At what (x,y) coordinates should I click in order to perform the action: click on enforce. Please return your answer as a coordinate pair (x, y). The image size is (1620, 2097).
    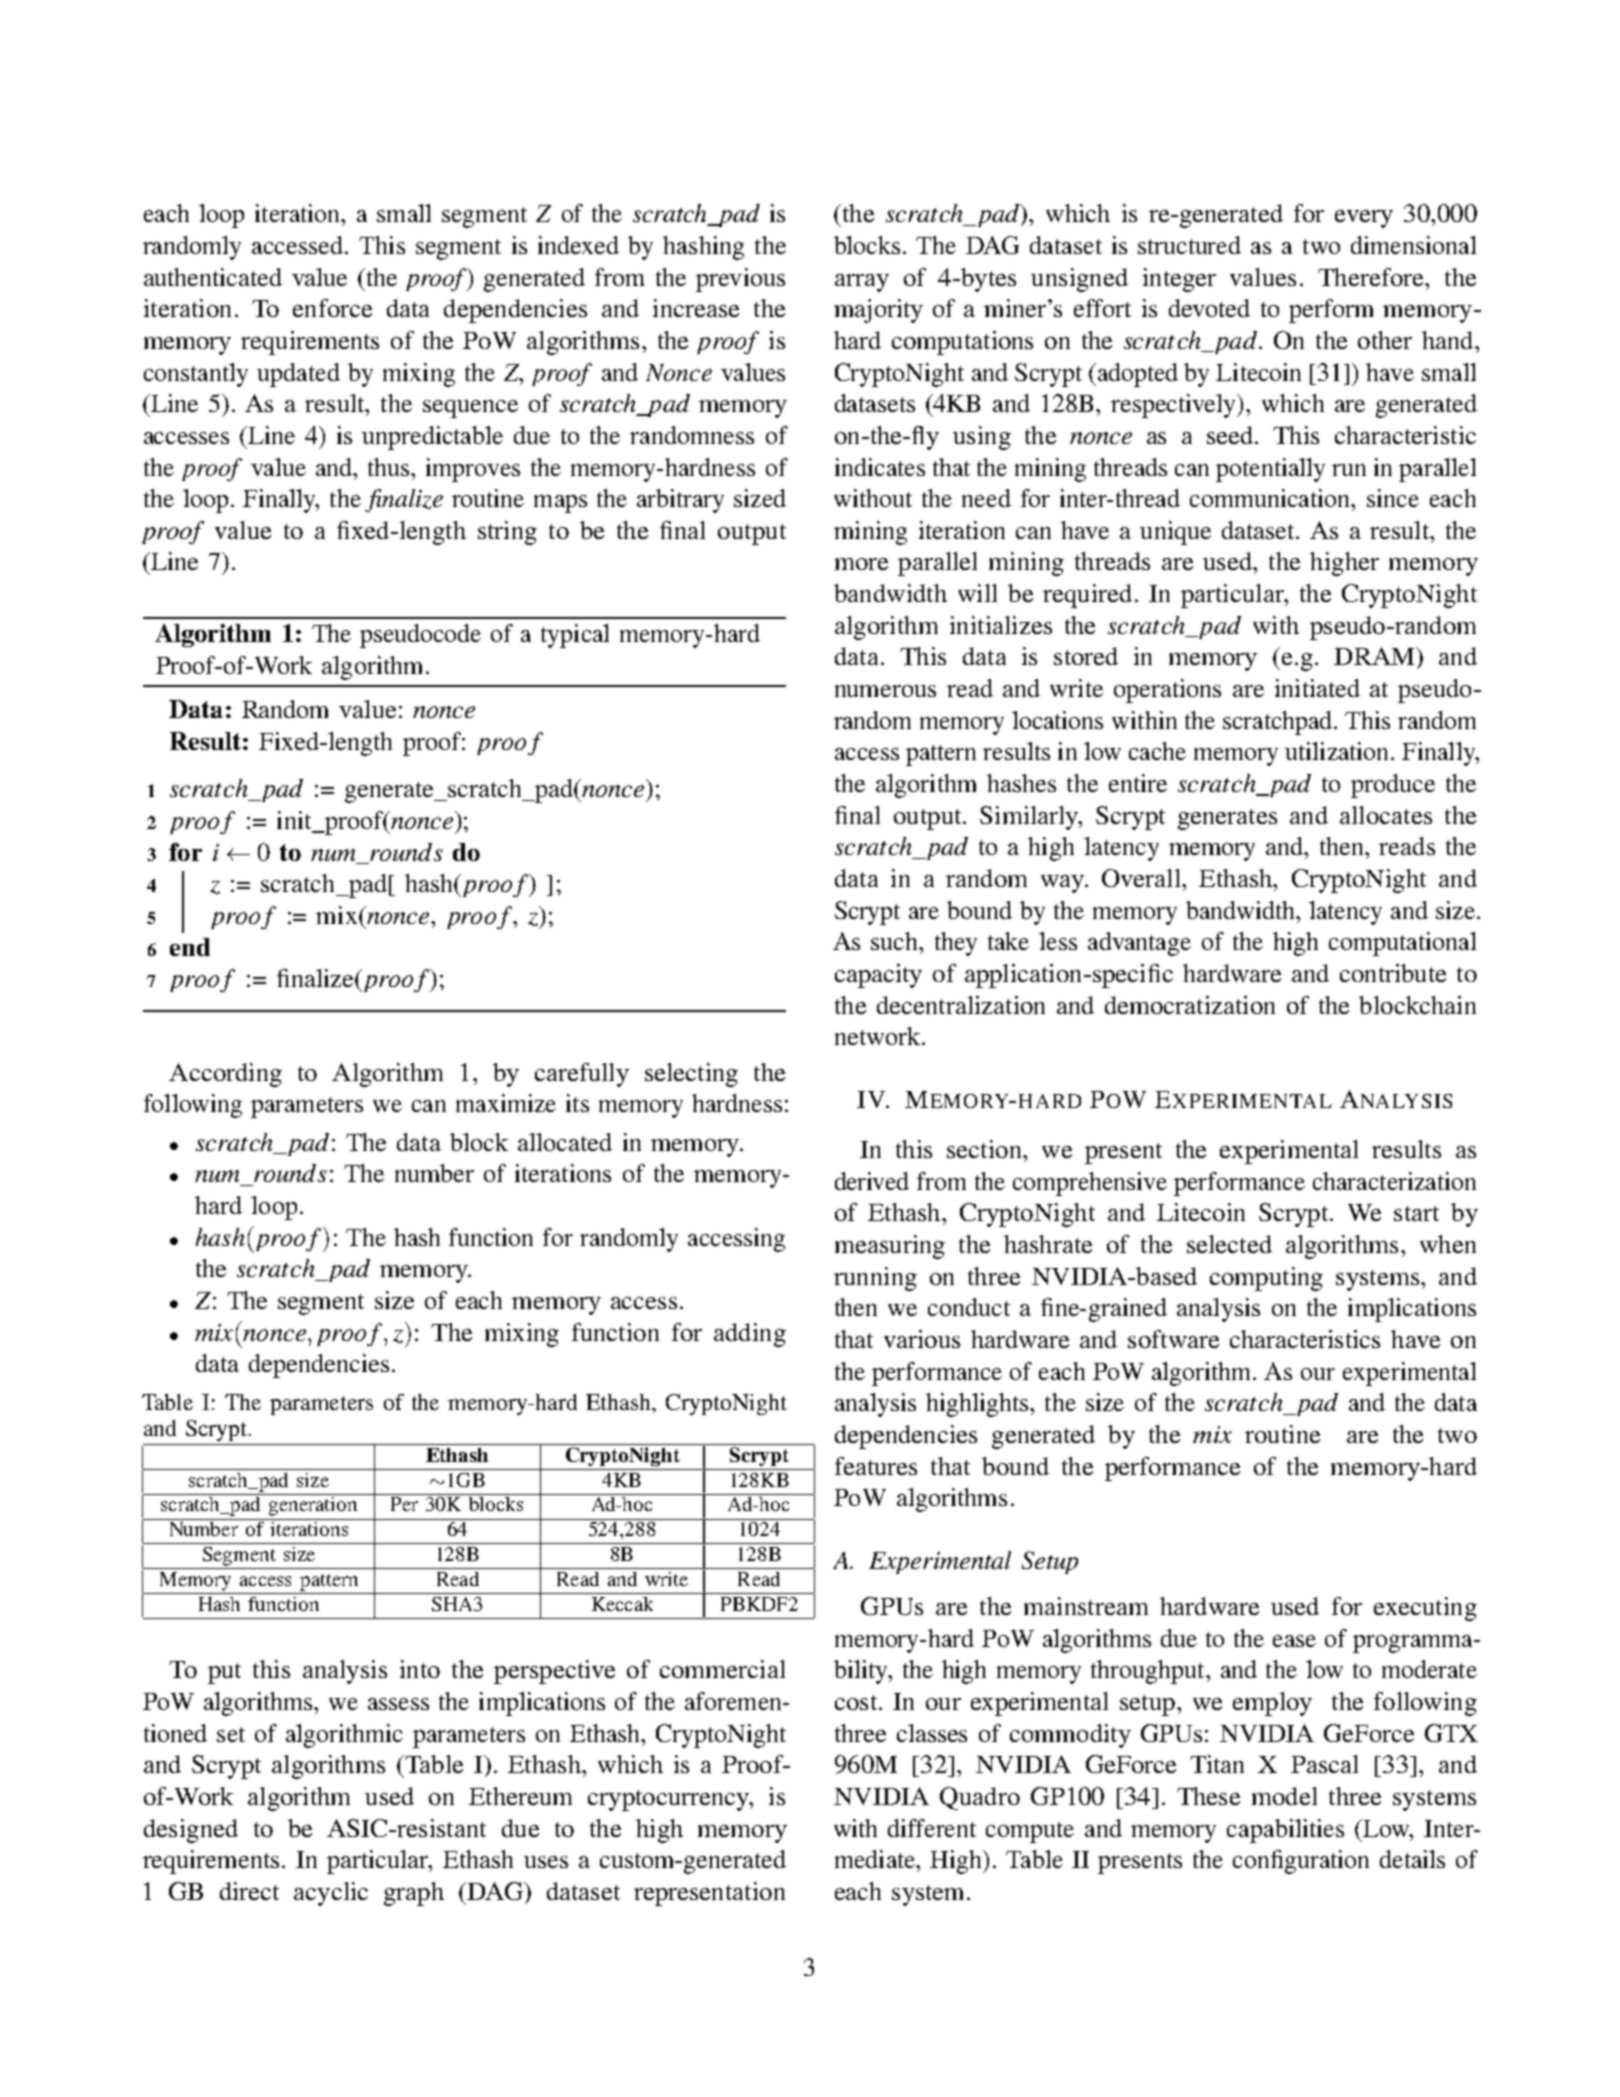
    Looking at the image, I should click on (332, 308).
